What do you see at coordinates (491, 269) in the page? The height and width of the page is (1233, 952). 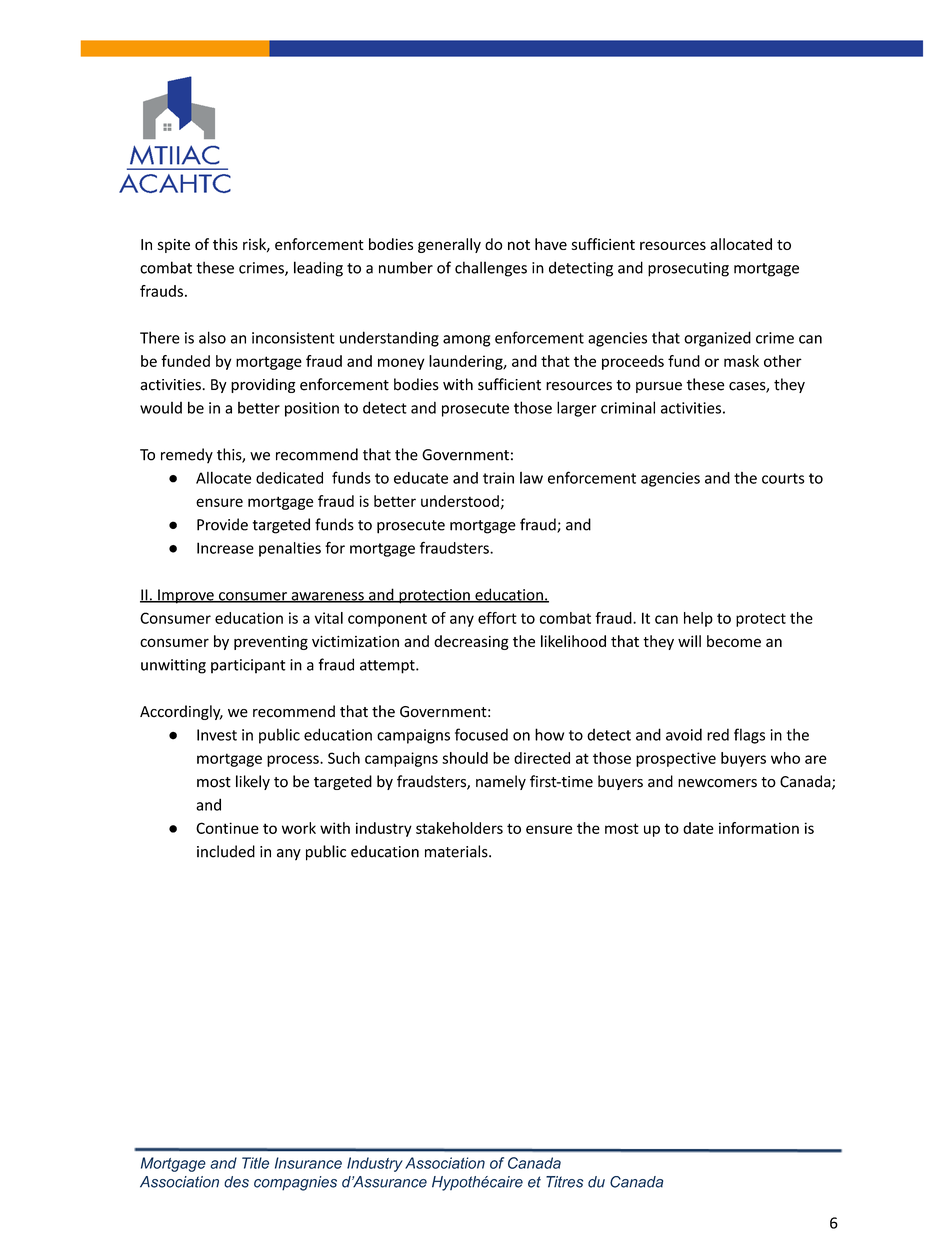 I see `challenges` at bounding box center [491, 269].
